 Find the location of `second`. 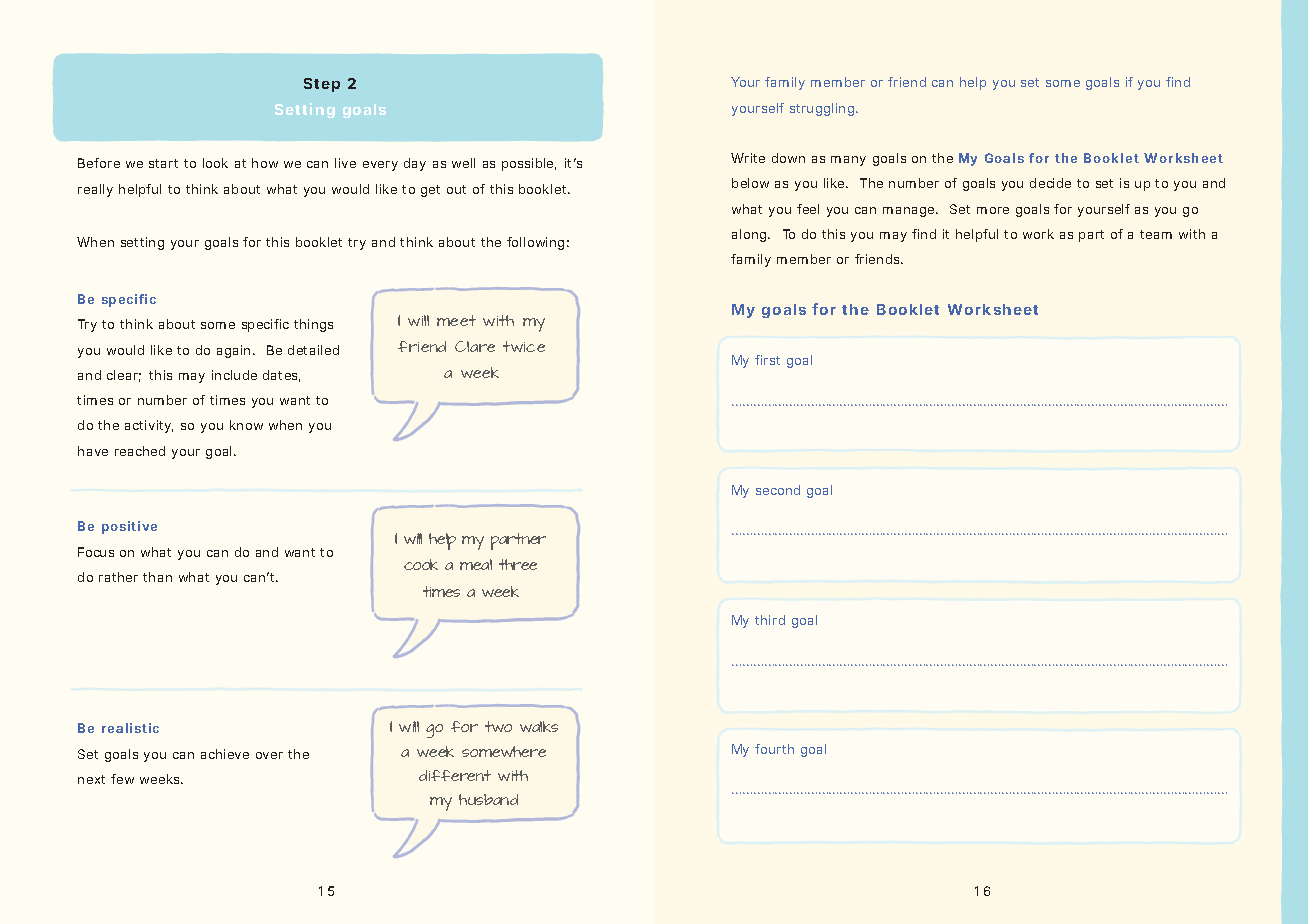

second is located at coordinates (778, 490).
